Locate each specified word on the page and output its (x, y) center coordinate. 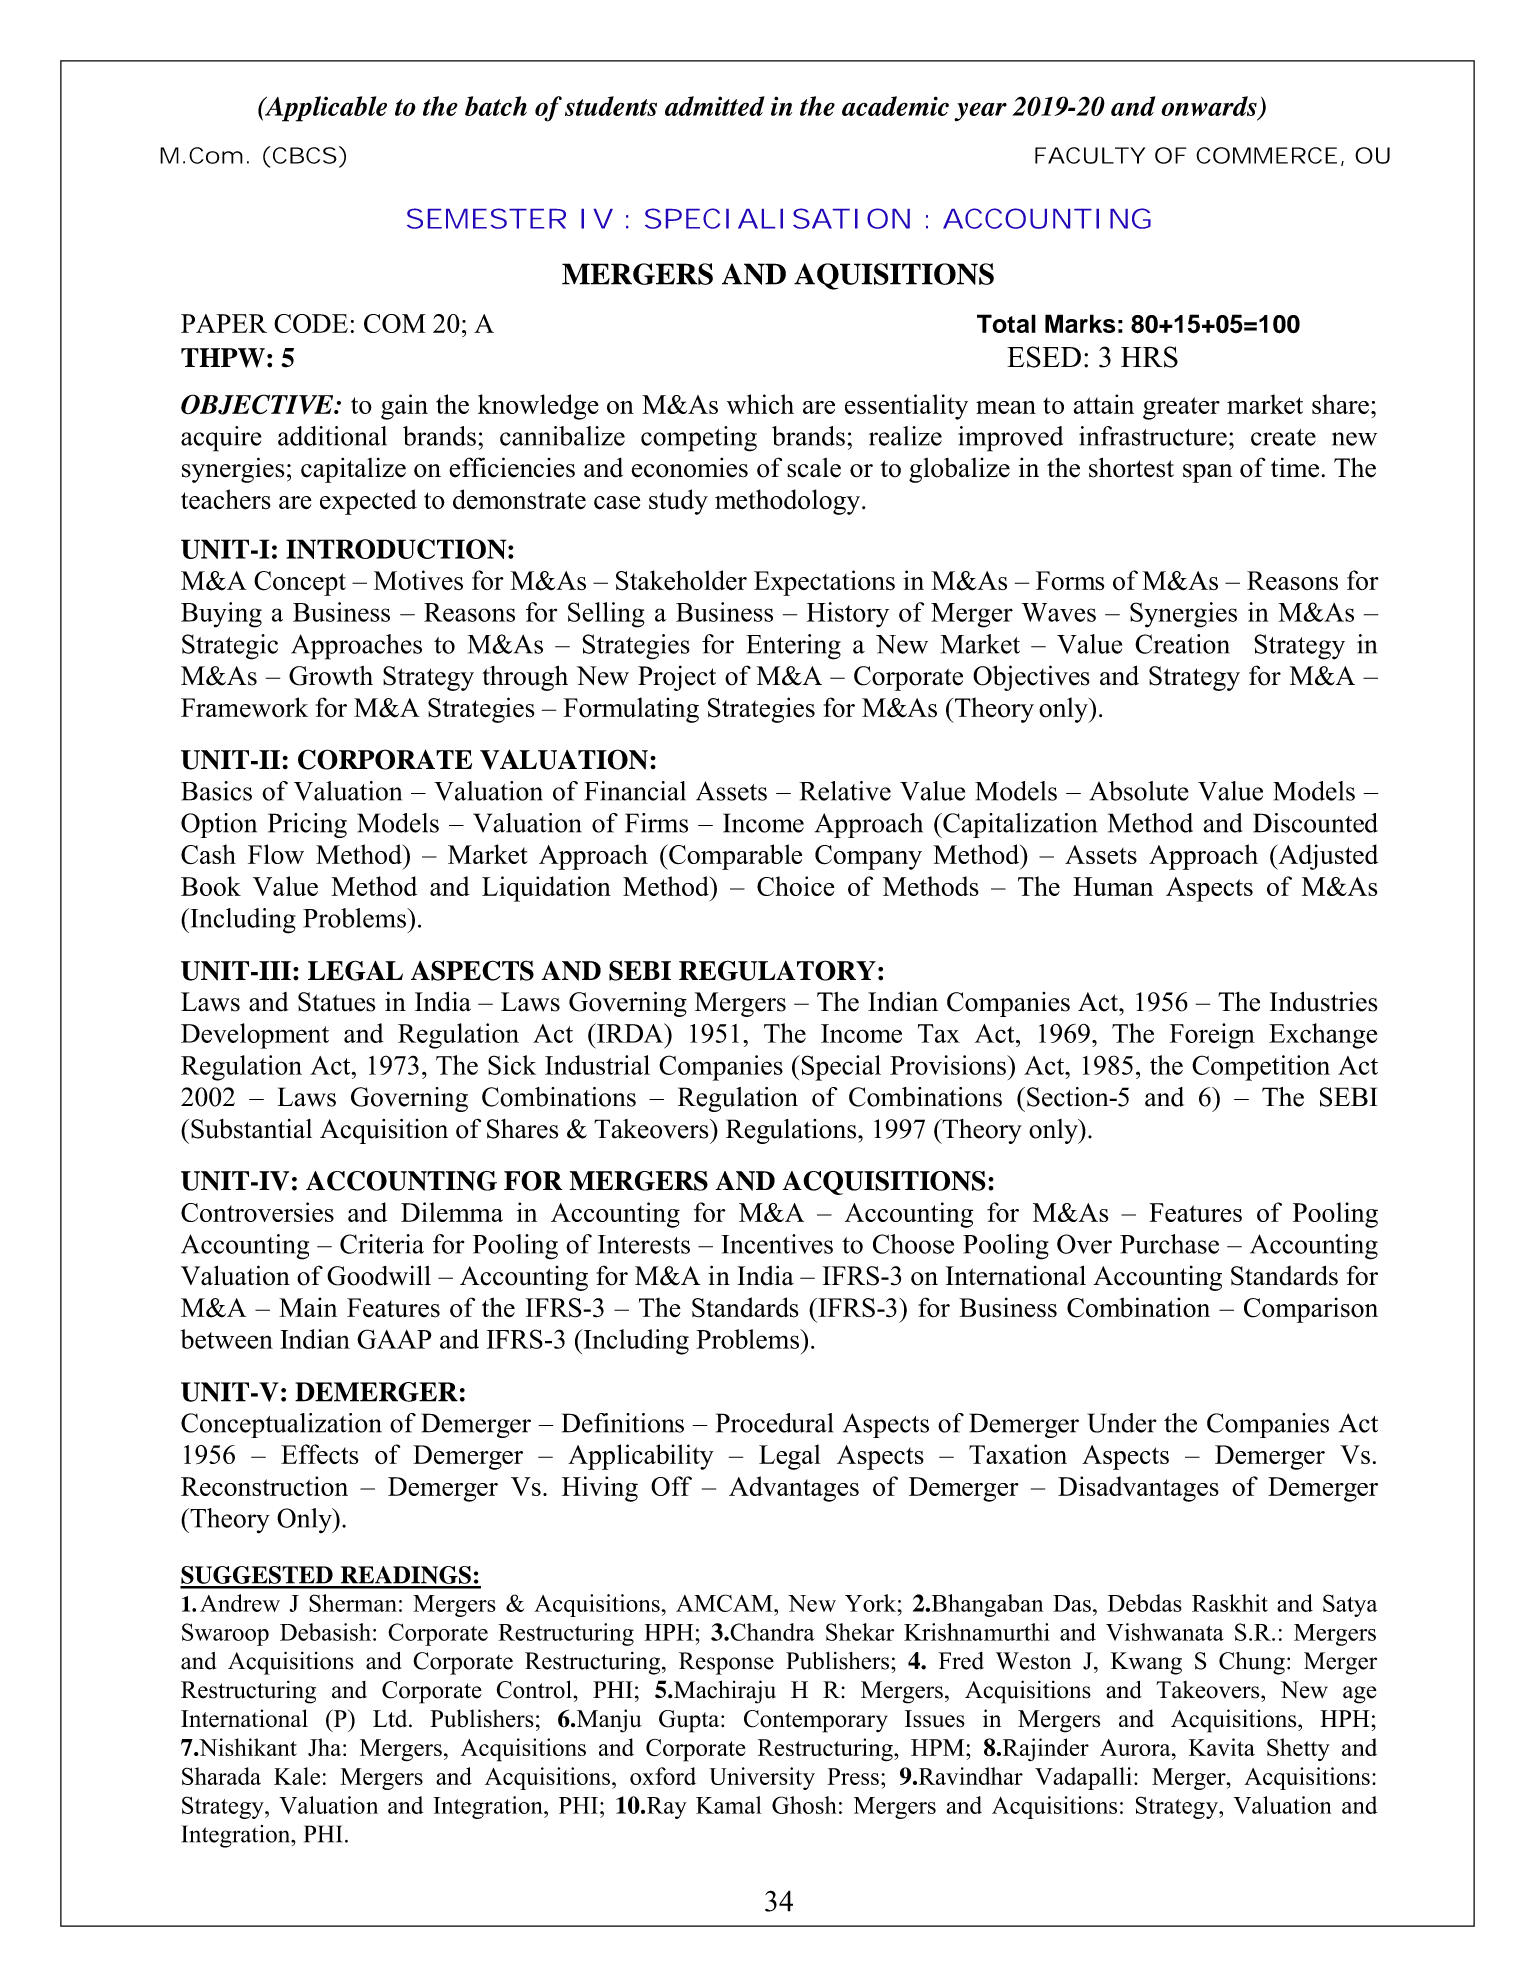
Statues (337, 1002)
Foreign (1212, 1036)
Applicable (325, 109)
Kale (297, 1776)
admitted (715, 106)
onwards (1209, 106)
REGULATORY (777, 970)
